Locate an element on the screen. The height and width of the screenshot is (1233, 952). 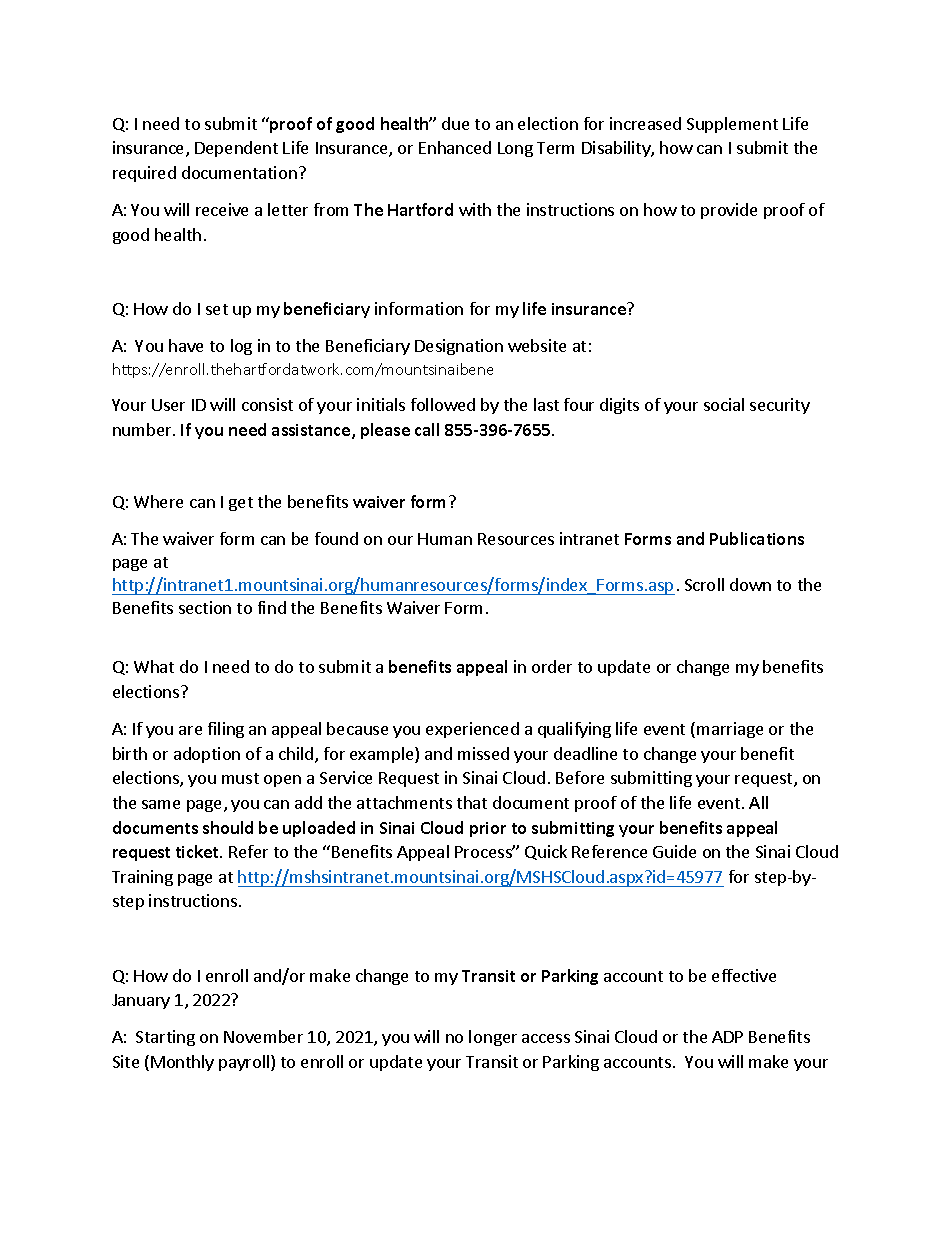
experienced is located at coordinates (472, 730).
